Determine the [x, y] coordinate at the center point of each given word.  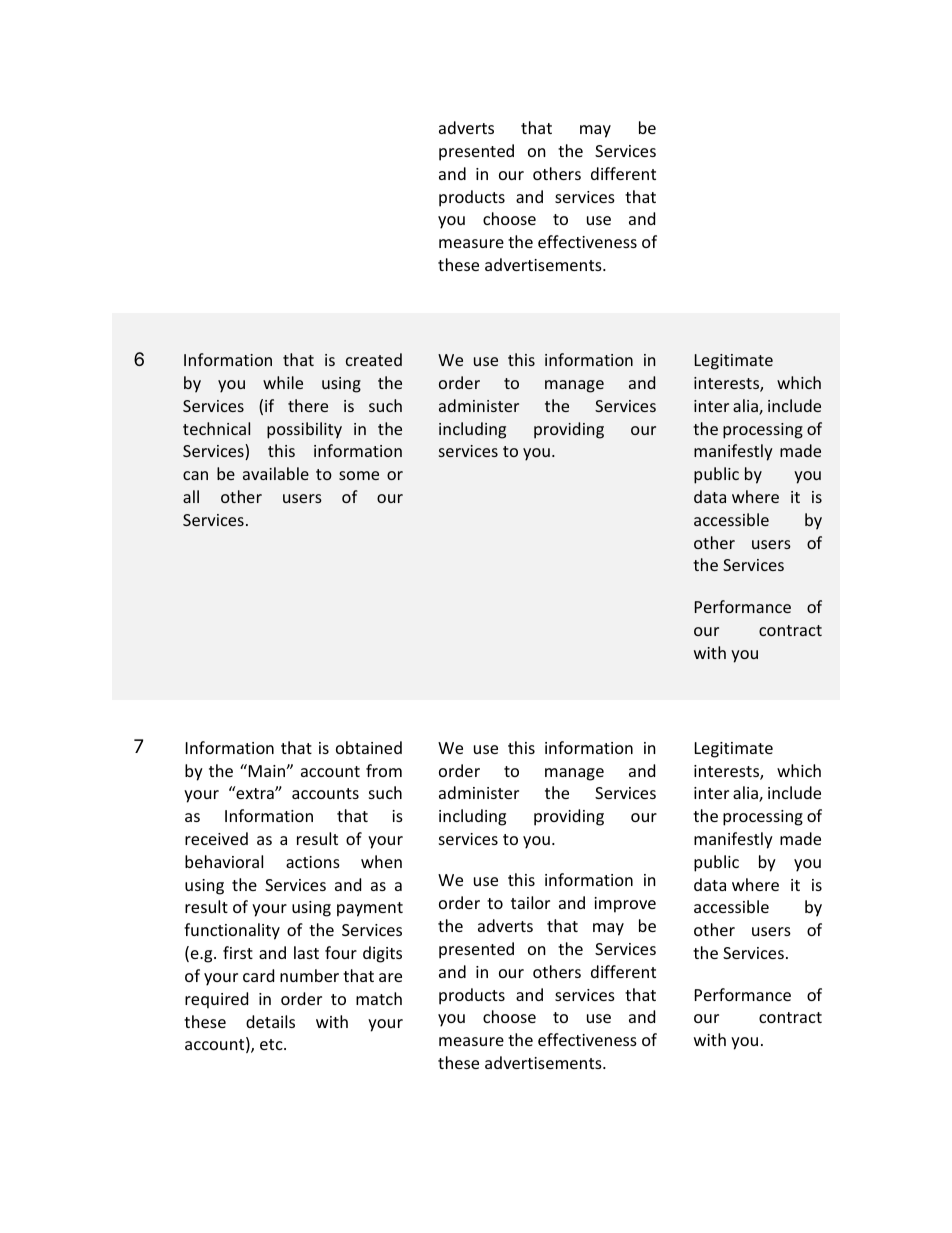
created [374, 359]
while [283, 382]
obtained [369, 747]
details [270, 1021]
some [359, 475]
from [384, 770]
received [216, 838]
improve [625, 905]
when [381, 861]
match [379, 998]
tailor [530, 902]
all [191, 496]
